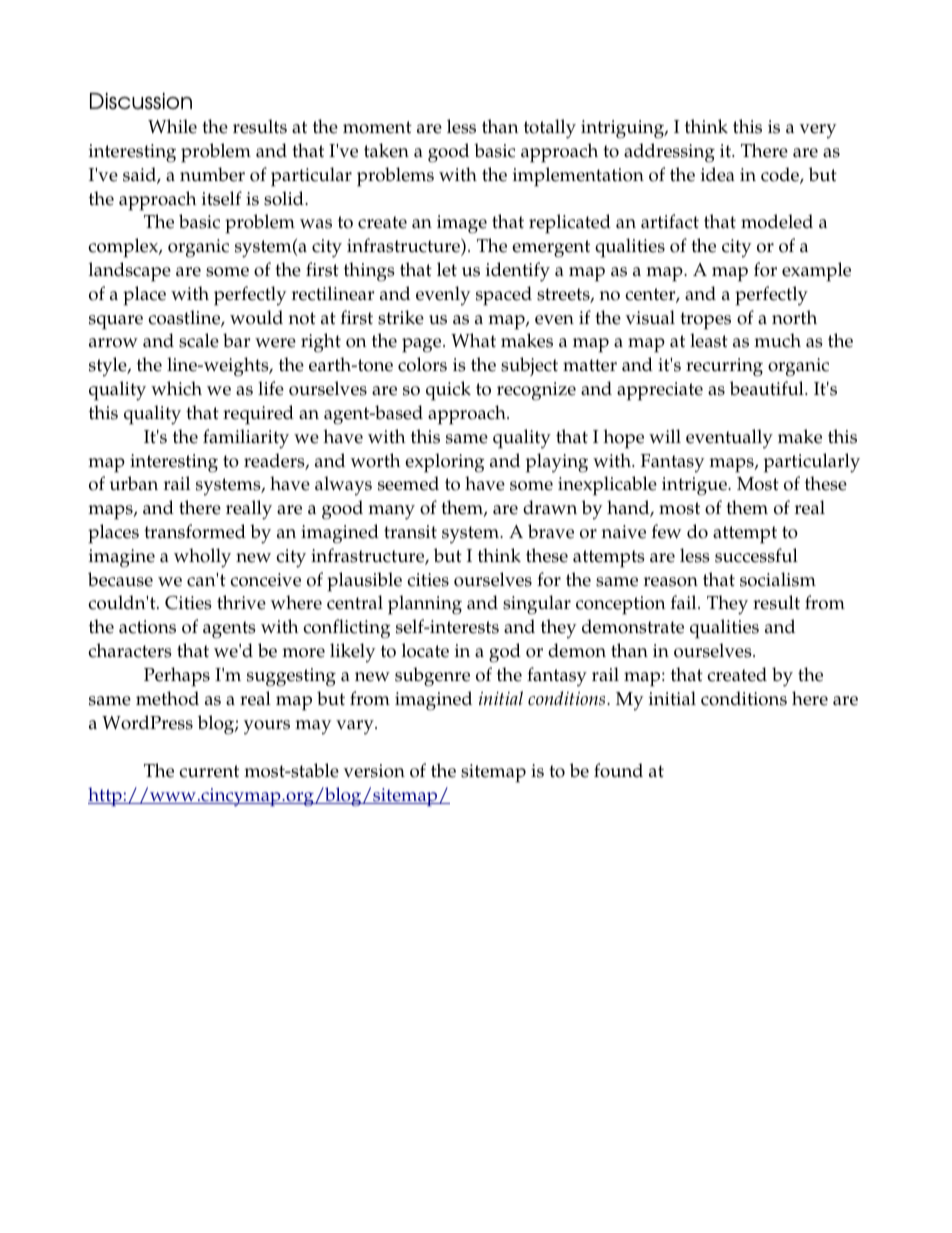 The height and width of the screenshot is (1233, 952). Describe the element at coordinates (618, 770) in the screenshot. I see `found` at that location.
